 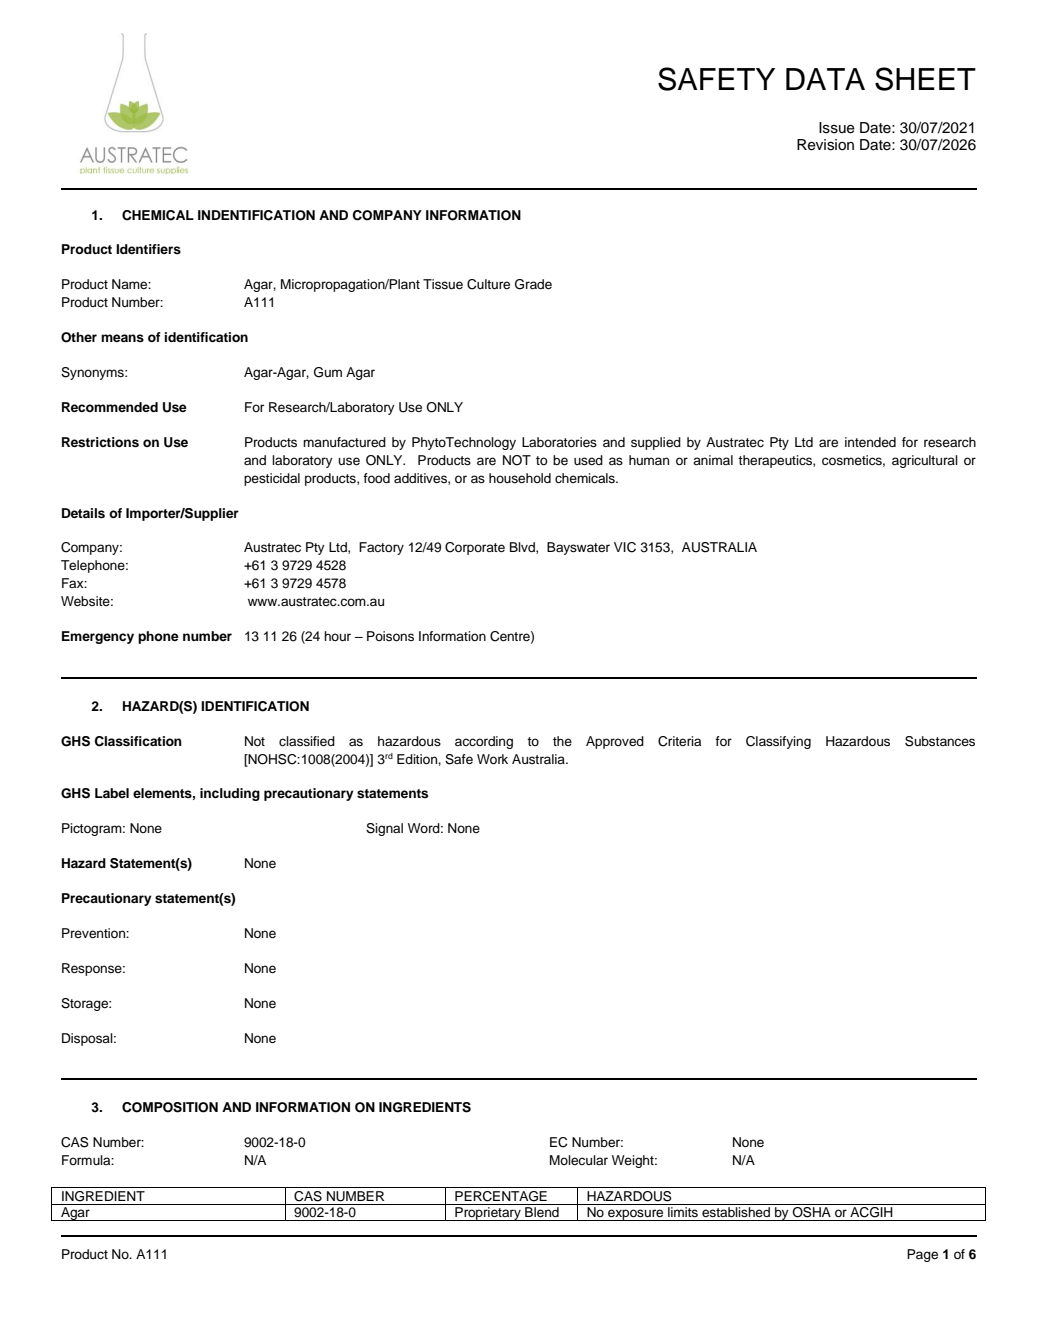 I want to click on Revision, so click(x=825, y=145).
